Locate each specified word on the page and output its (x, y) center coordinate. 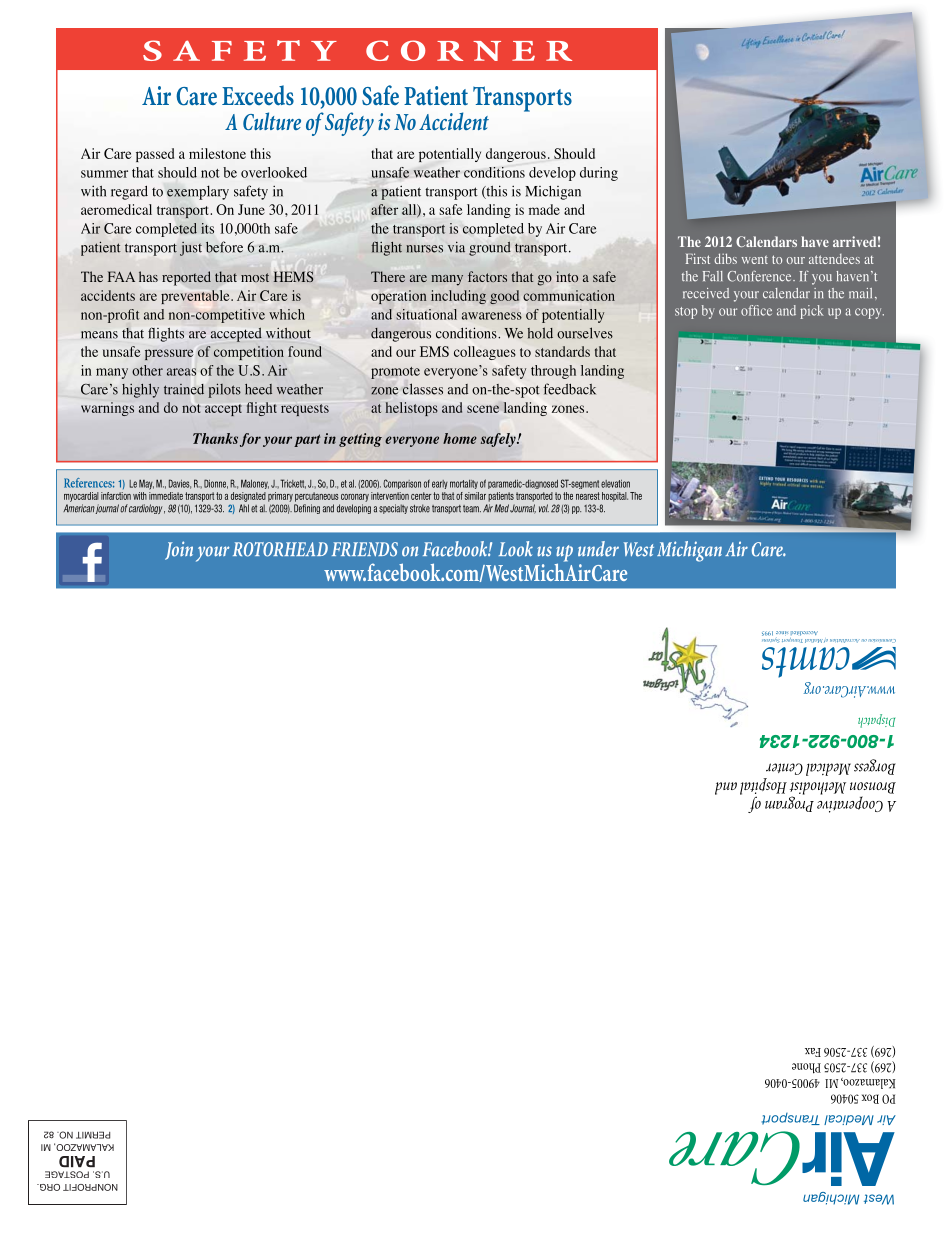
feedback (569, 389)
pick (812, 312)
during (599, 174)
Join (179, 550)
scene (483, 409)
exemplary (198, 192)
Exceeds (258, 95)
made (544, 209)
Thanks (215, 438)
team (472, 509)
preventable (196, 297)
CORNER (469, 50)
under (598, 549)
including (458, 297)
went (755, 259)
